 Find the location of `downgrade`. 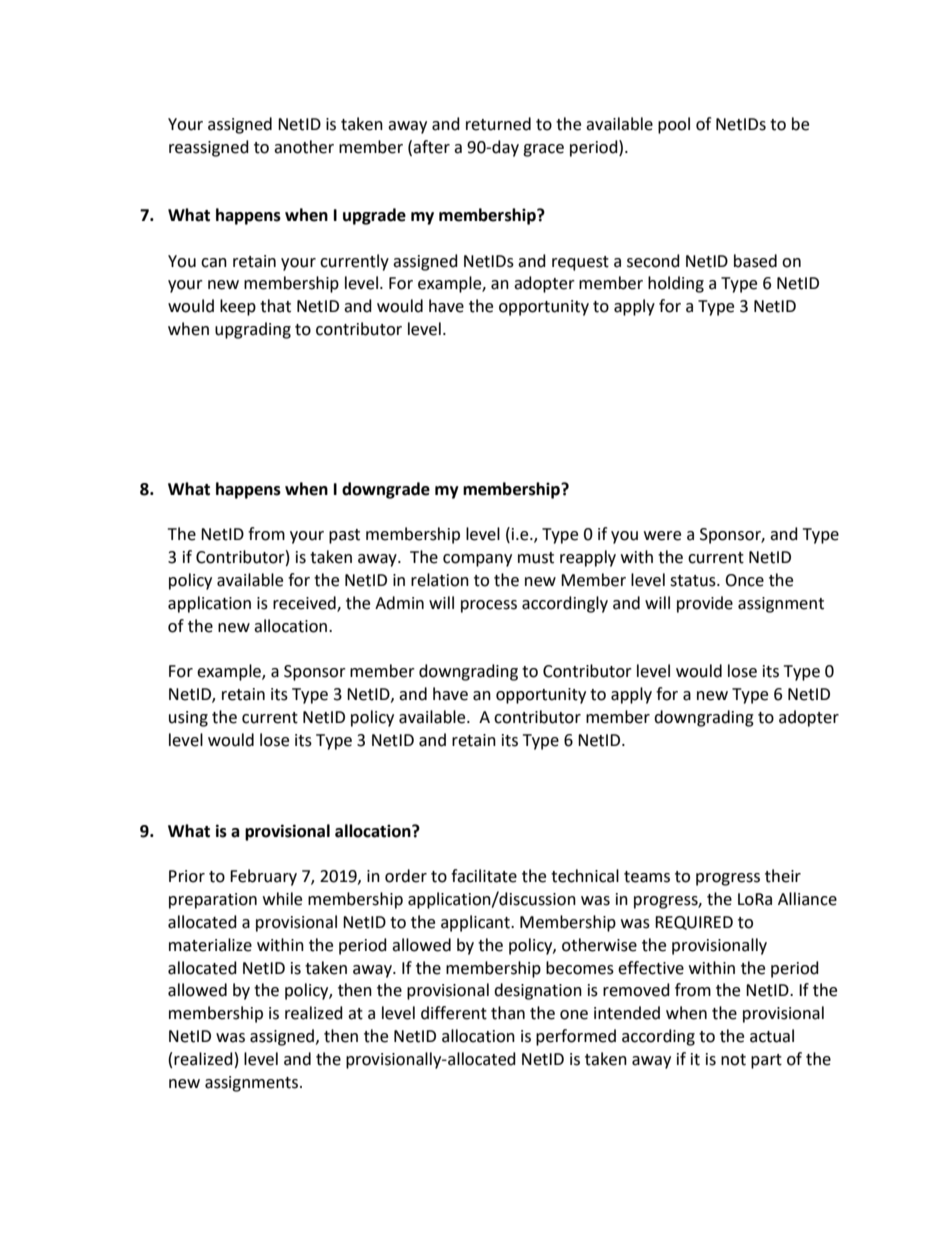

downgrade is located at coordinates (386, 490).
